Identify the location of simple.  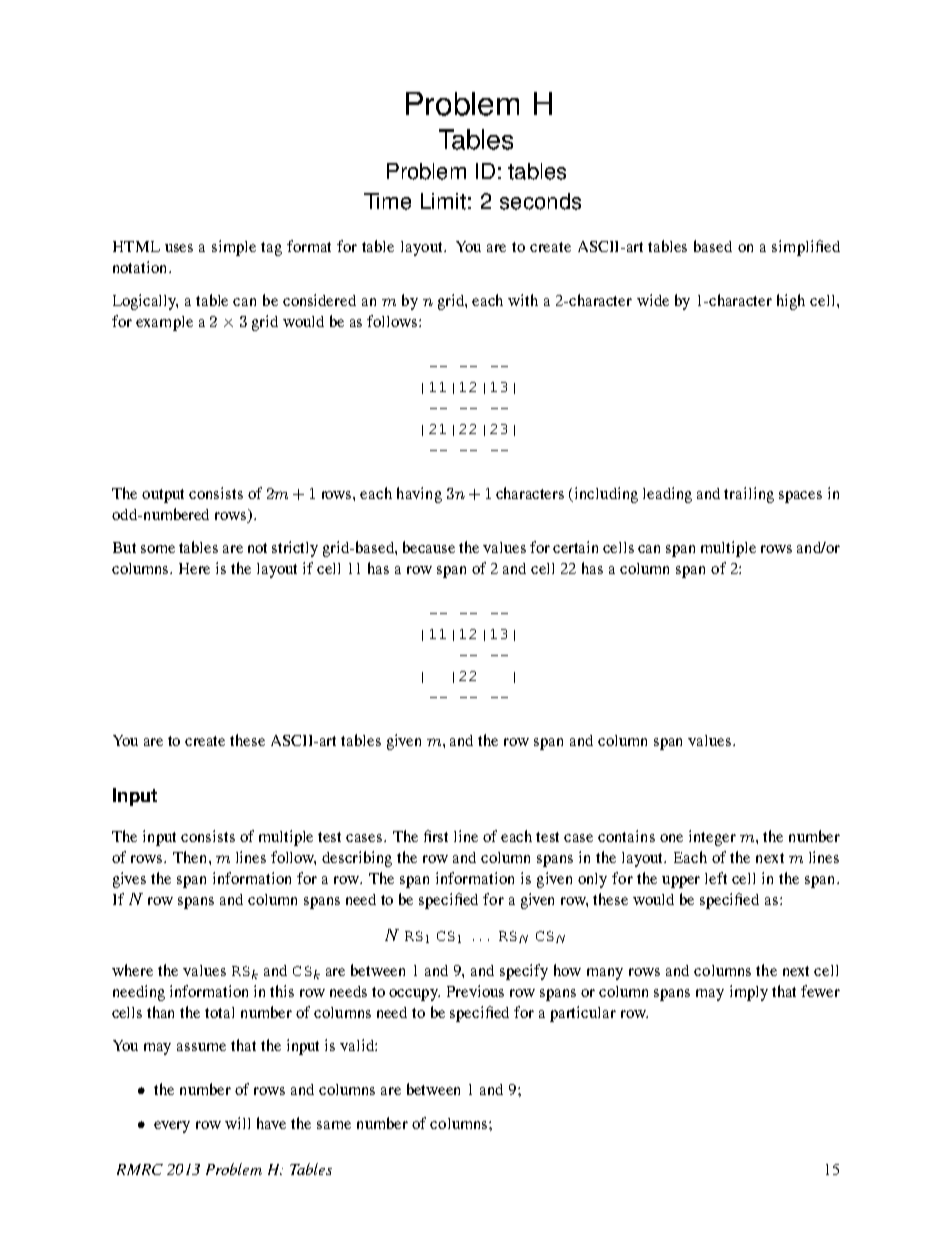
(234, 248).
